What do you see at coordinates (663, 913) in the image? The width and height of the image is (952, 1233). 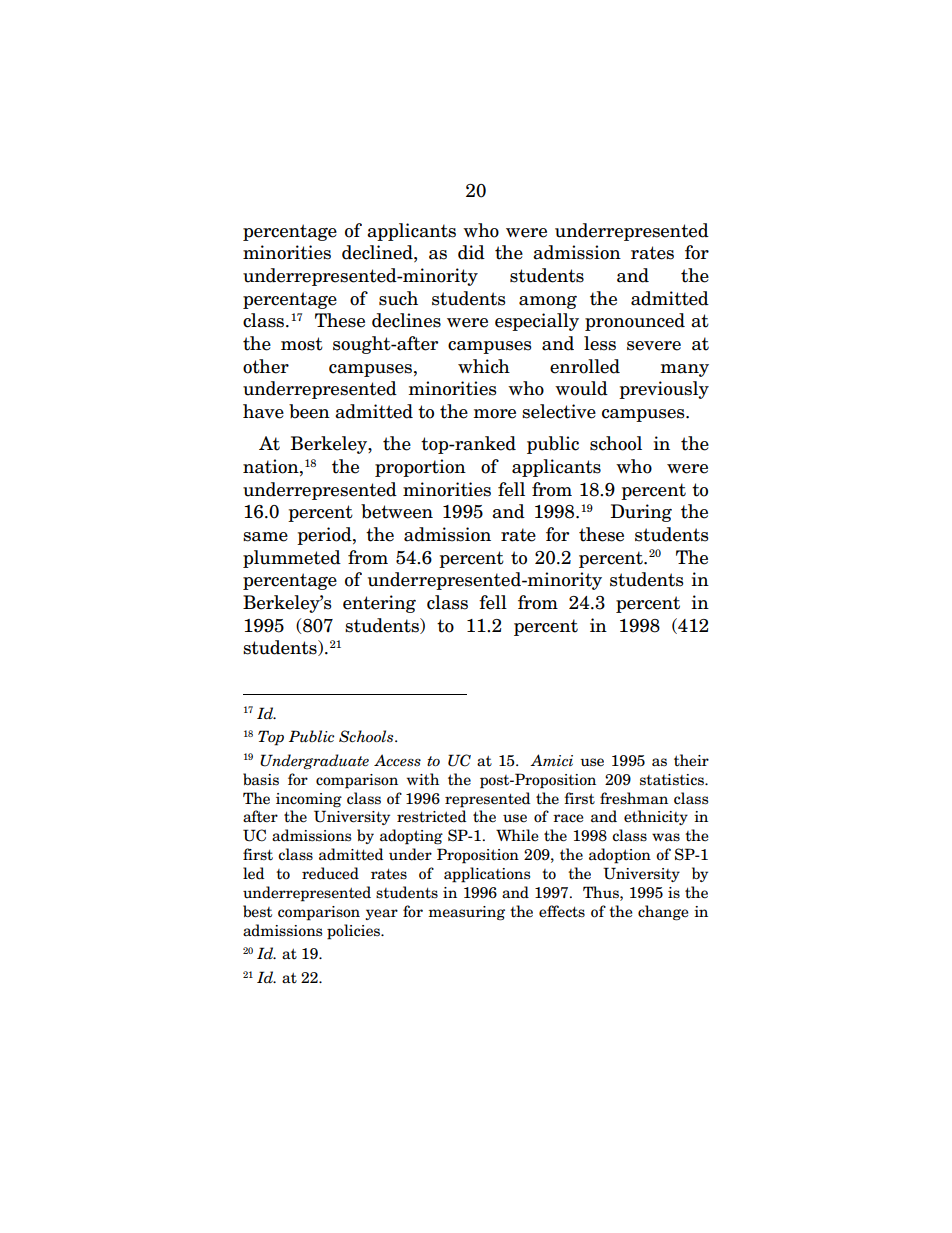 I see `change` at bounding box center [663, 913].
